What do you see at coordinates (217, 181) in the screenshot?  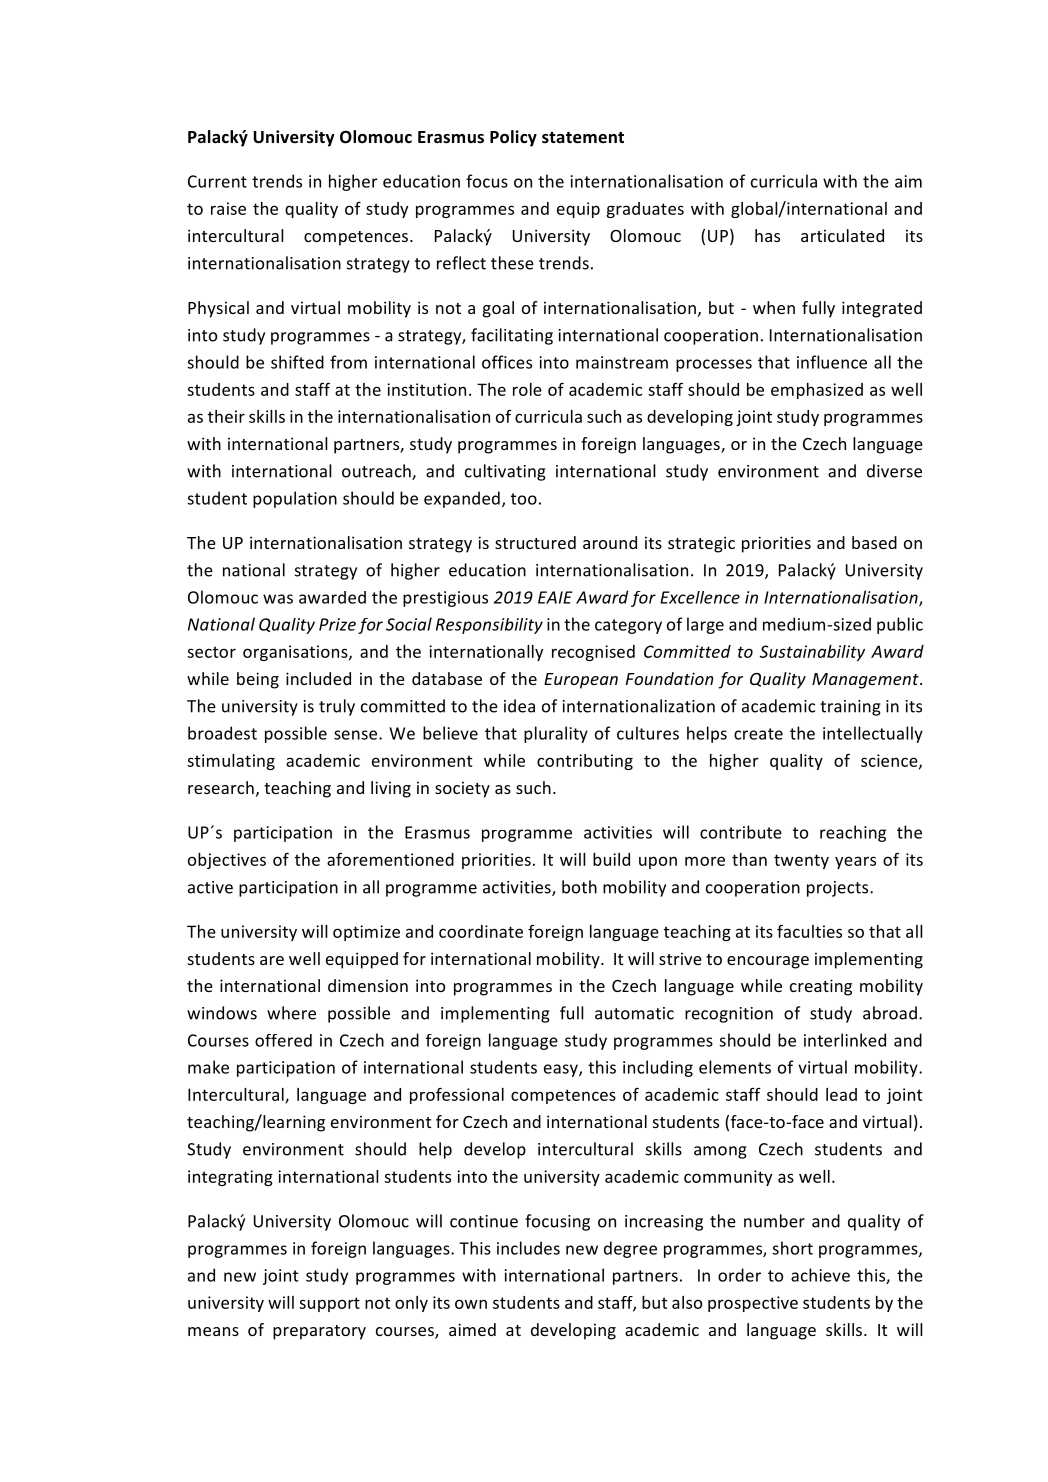 I see `Current` at bounding box center [217, 181].
